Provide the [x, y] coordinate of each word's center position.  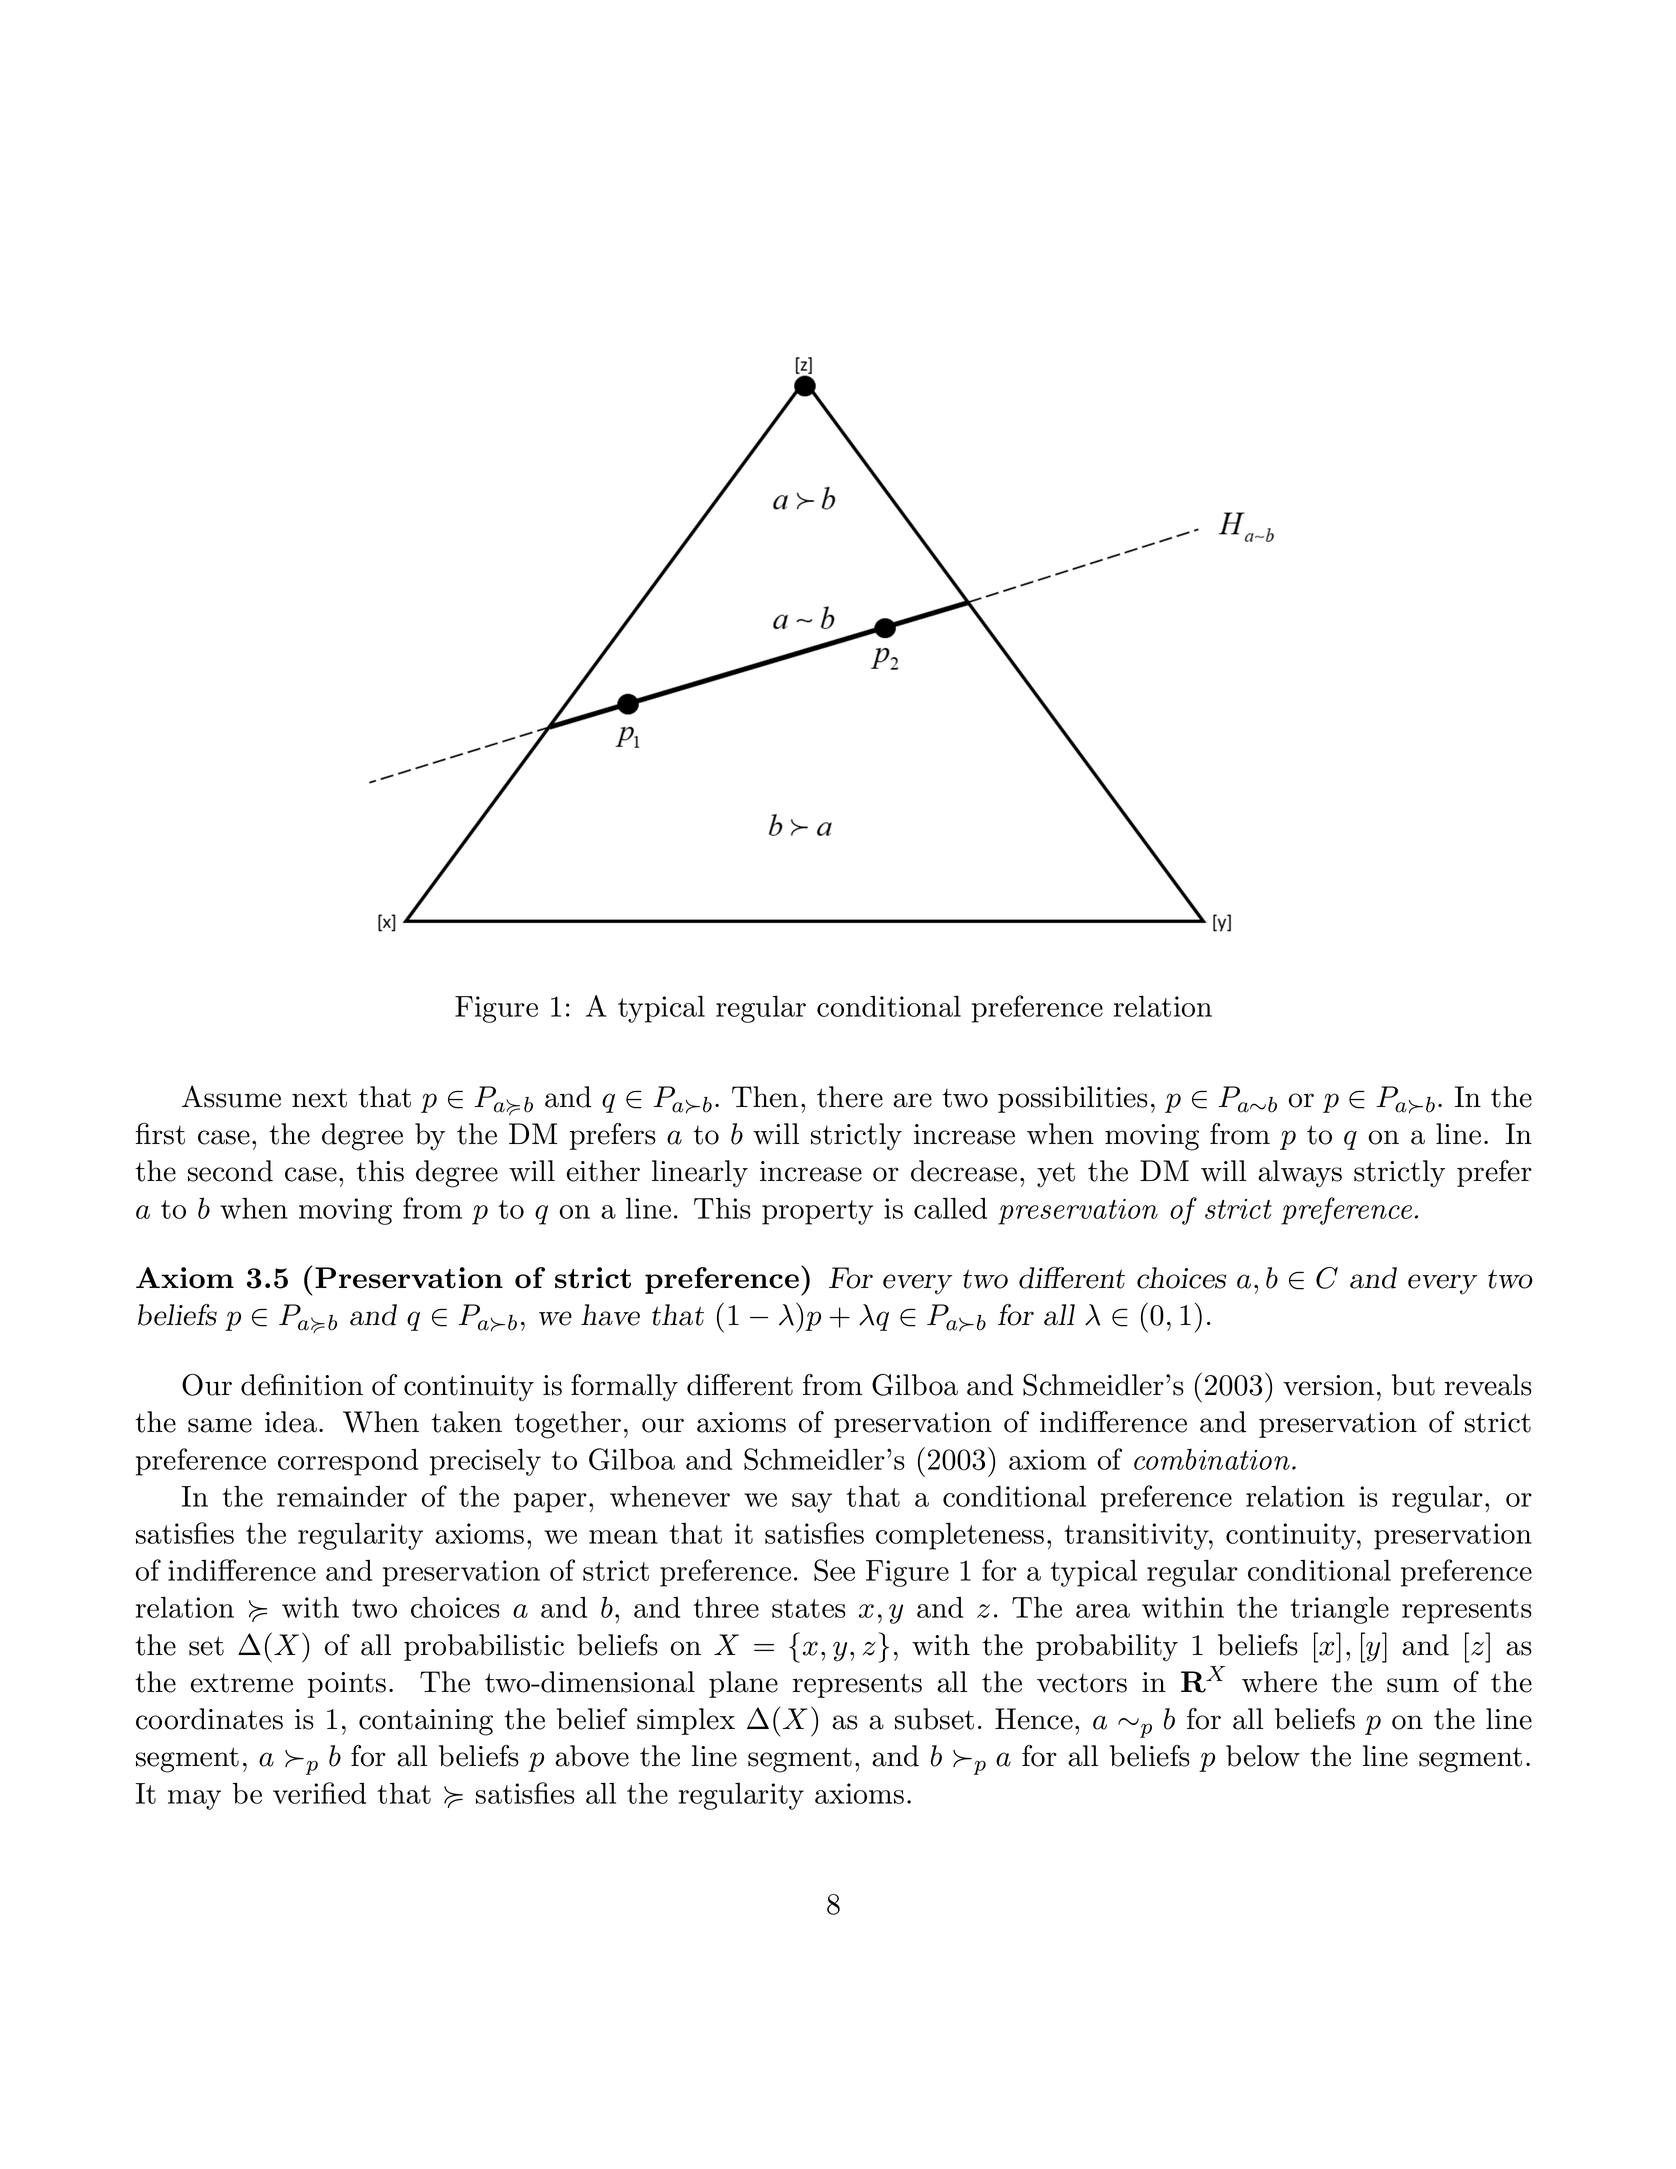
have [610, 1315]
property [817, 1212]
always [1300, 1174]
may [194, 1800]
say [812, 1503]
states [809, 1608]
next [319, 1098]
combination [1212, 1459]
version [1328, 1385]
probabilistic [484, 1647]
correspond [348, 1462]
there [850, 1097]
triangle [1339, 1610]
